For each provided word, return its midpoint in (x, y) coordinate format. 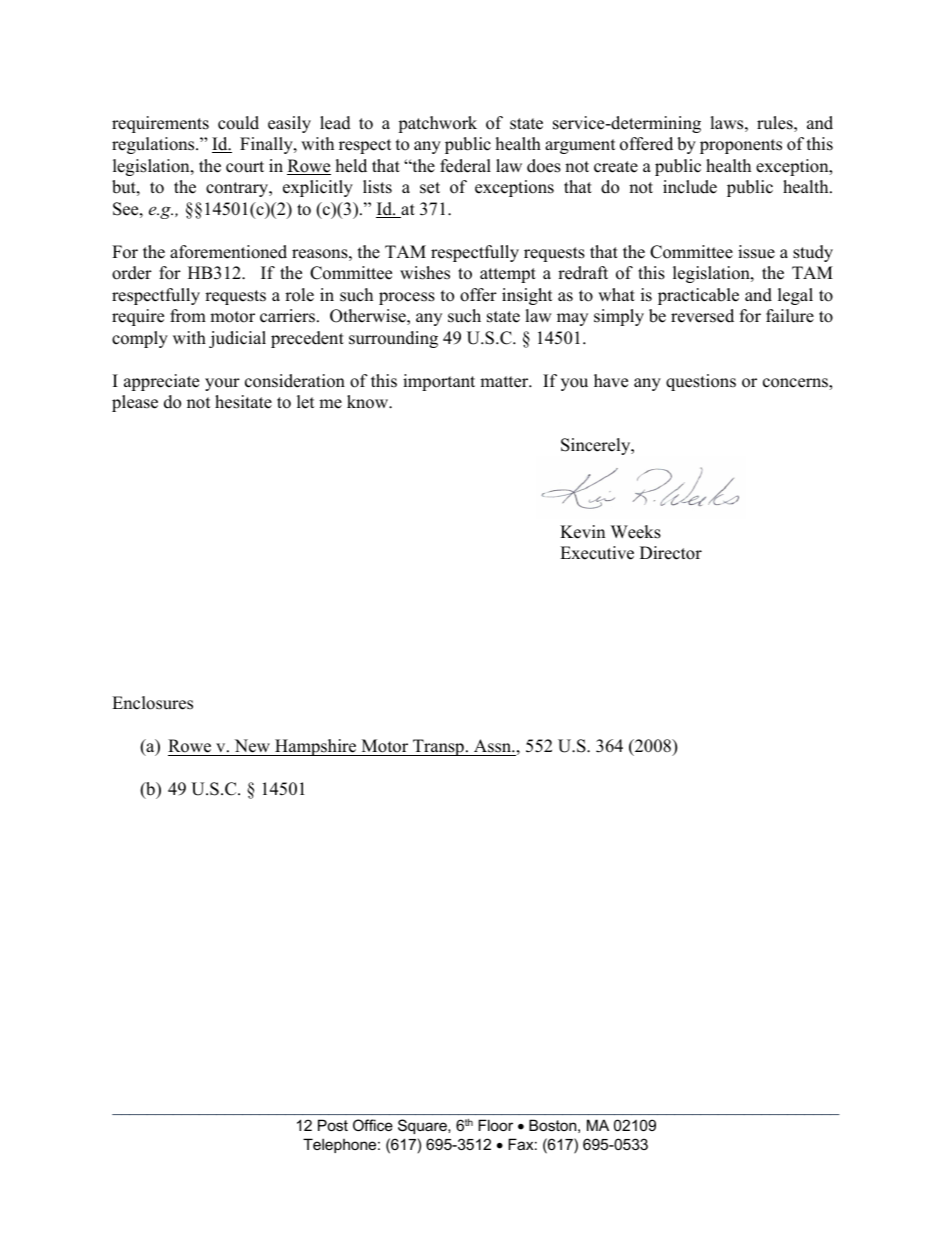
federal (465, 166)
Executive (597, 553)
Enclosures (152, 703)
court (245, 167)
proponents (741, 146)
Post (333, 1125)
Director (671, 553)
